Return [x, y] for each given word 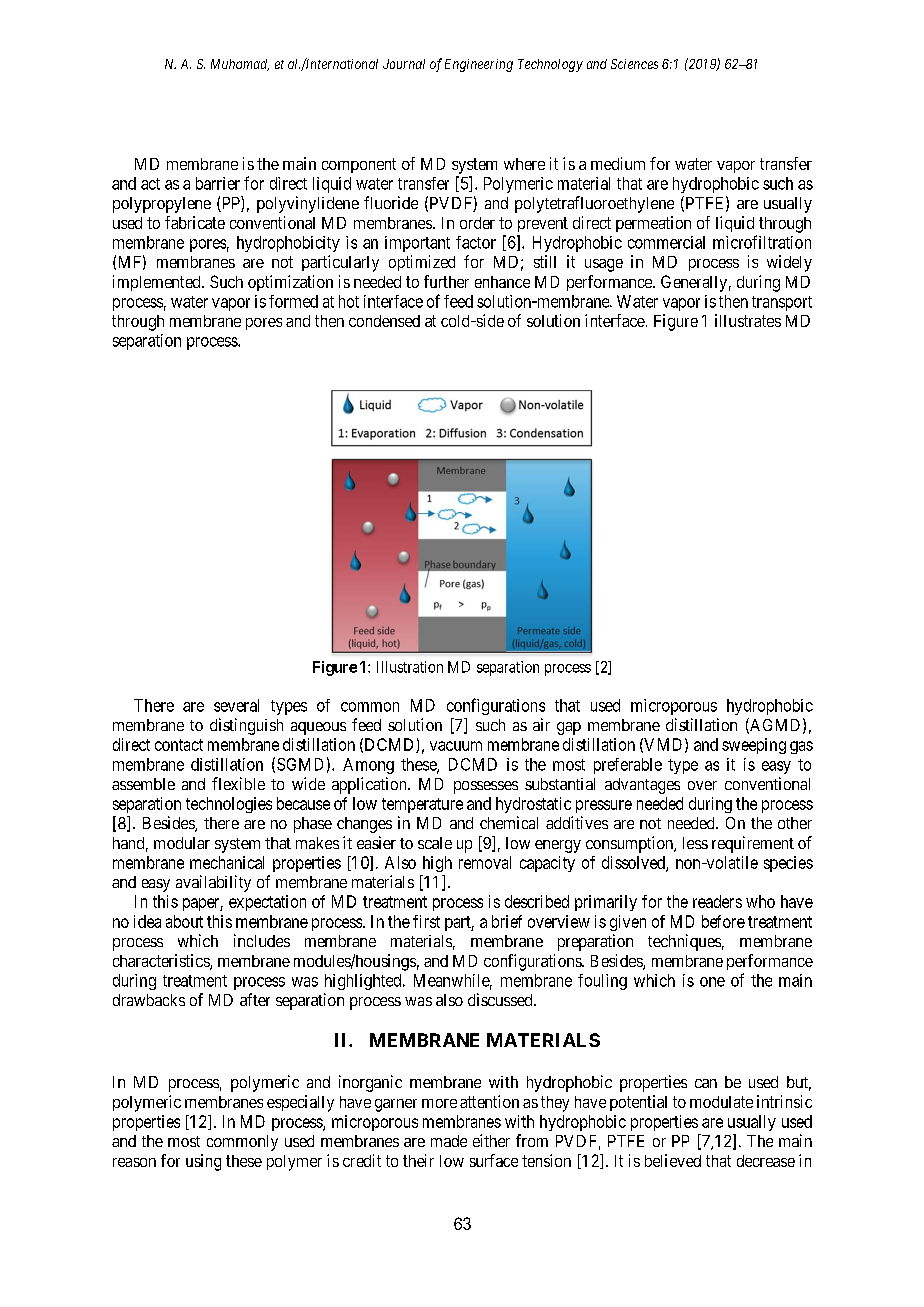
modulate [721, 1102]
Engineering [479, 65]
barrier [218, 183]
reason [134, 1162]
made [449, 1141]
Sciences [634, 64]
